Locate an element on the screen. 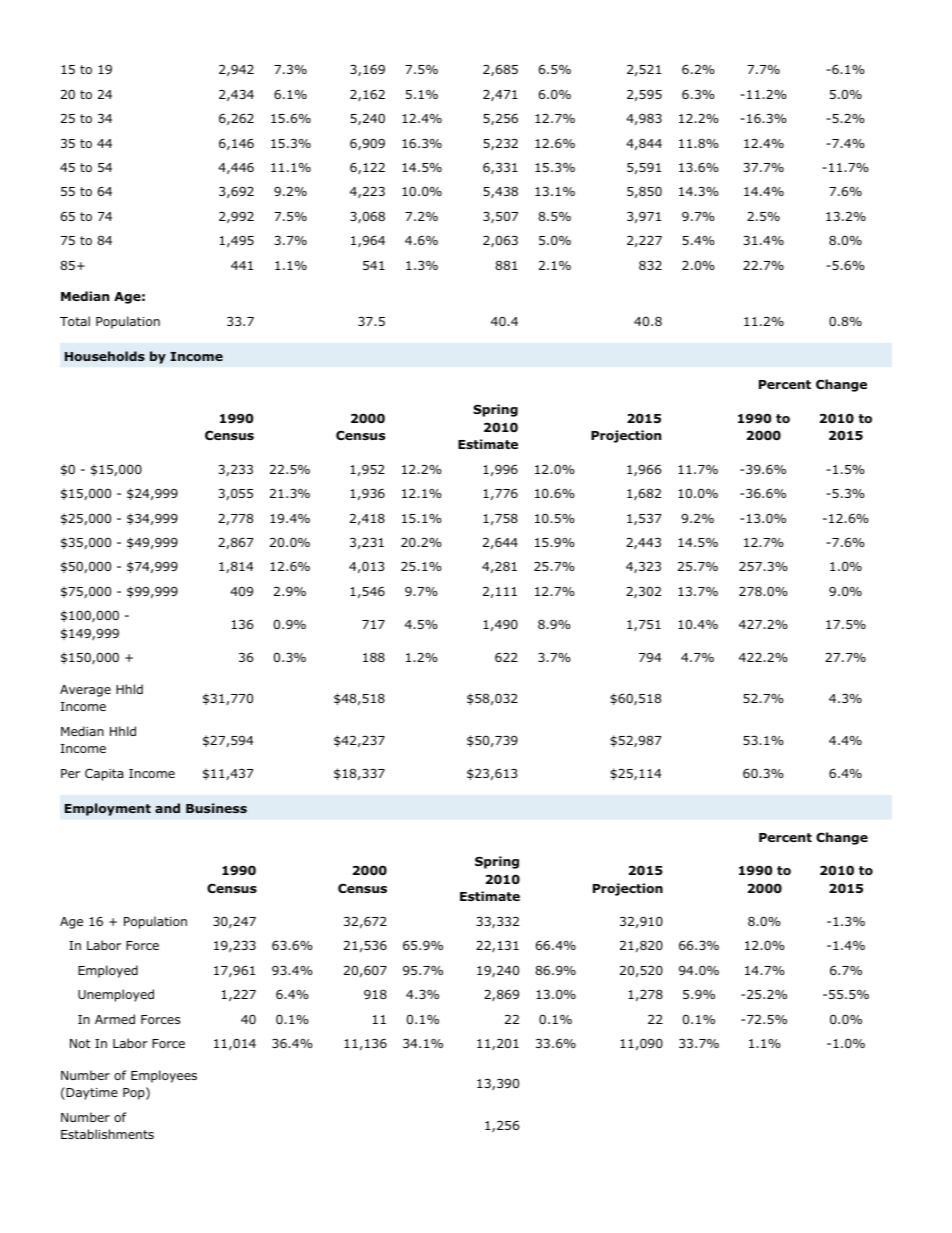 The height and width of the screenshot is (1233, 952). Establishments is located at coordinates (107, 1134).
